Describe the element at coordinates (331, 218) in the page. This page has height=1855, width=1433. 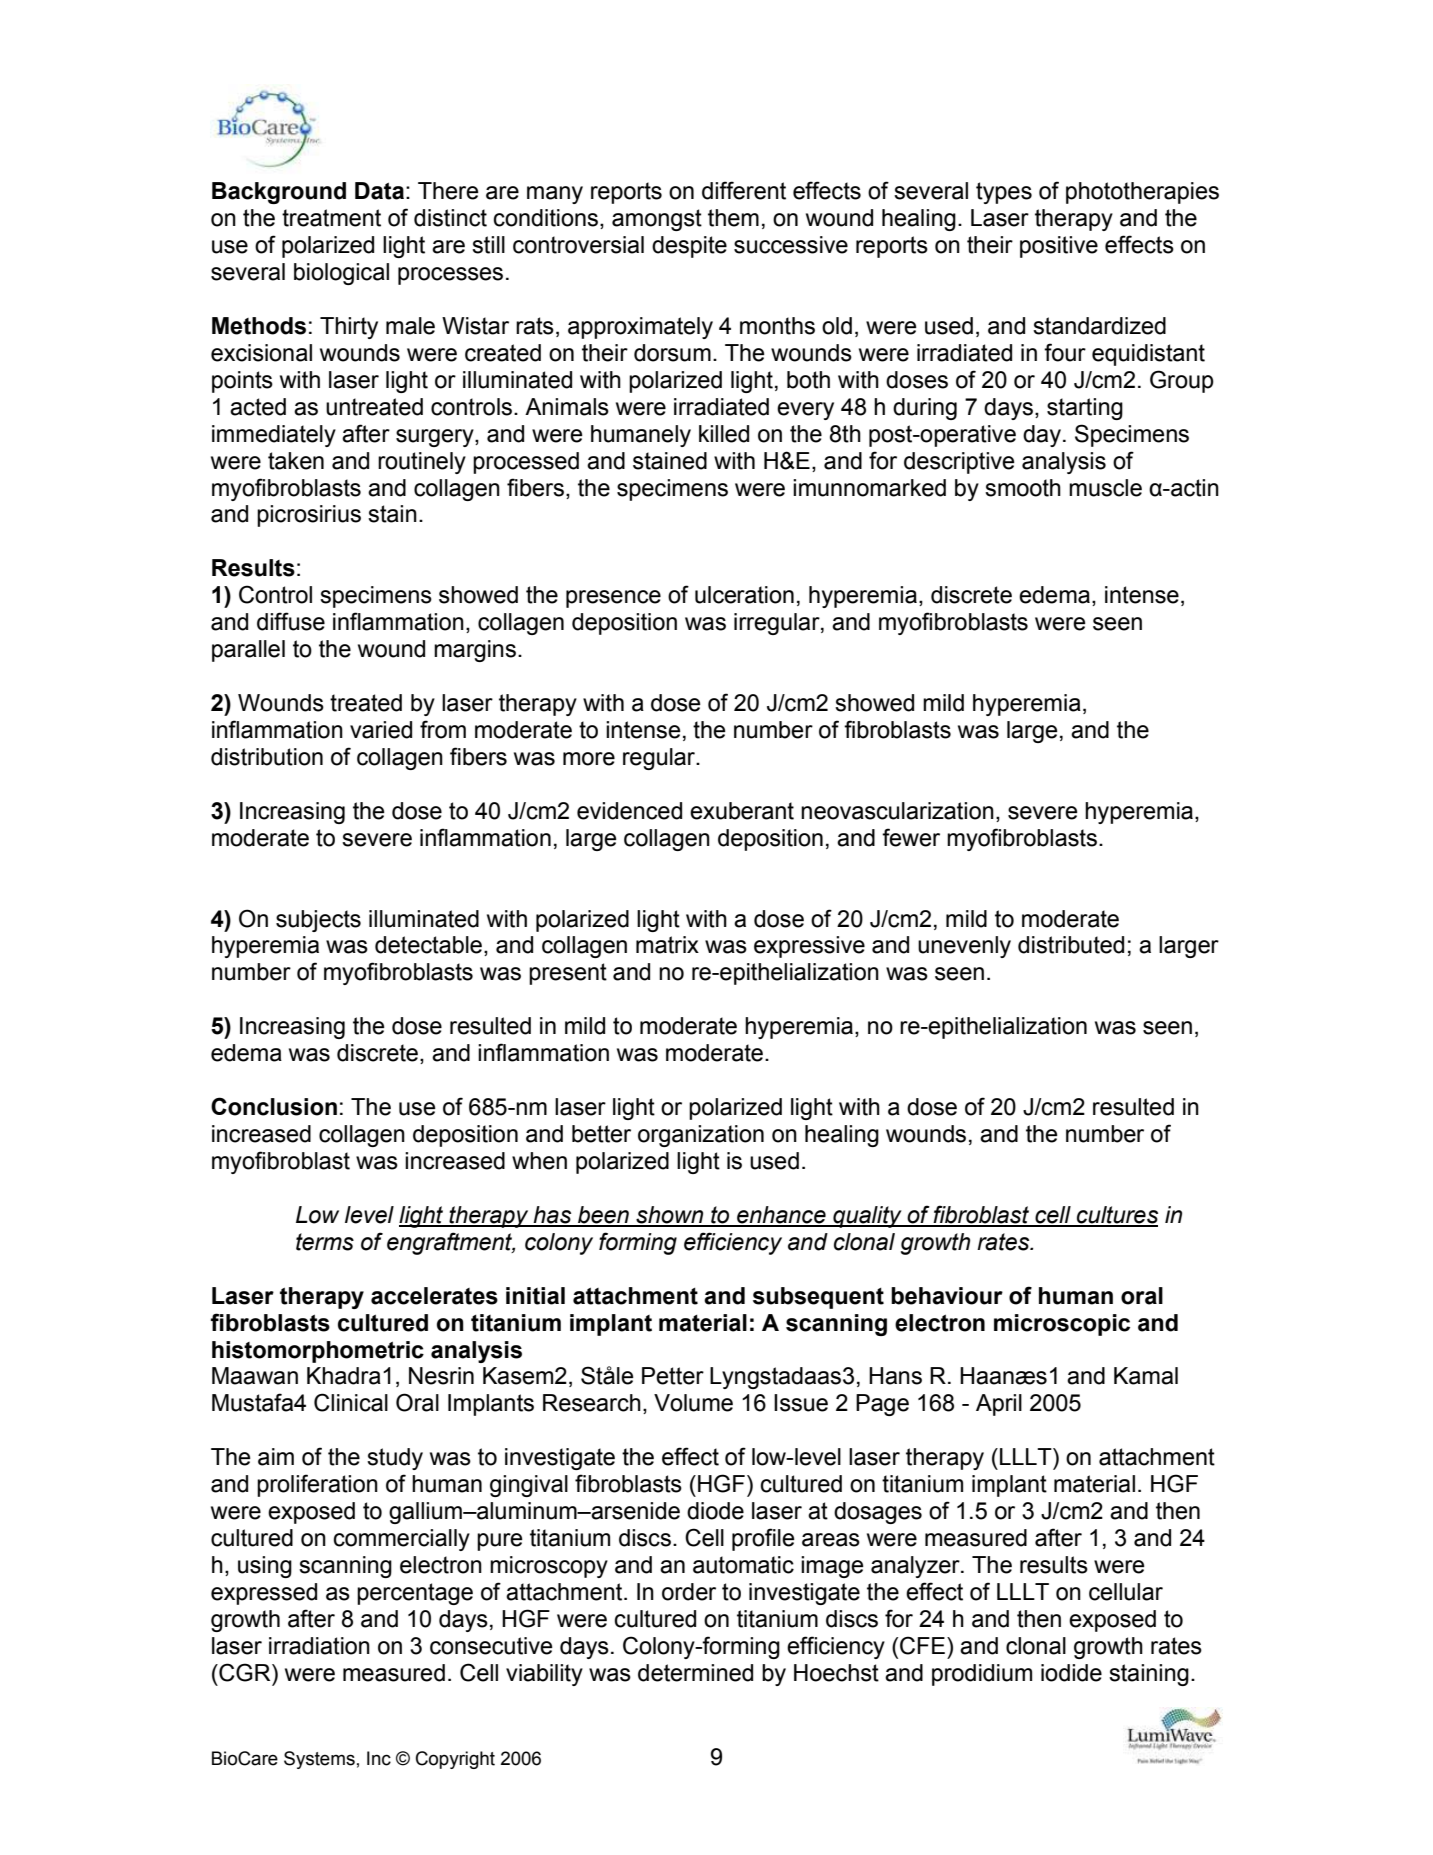
I see `treatment` at that location.
